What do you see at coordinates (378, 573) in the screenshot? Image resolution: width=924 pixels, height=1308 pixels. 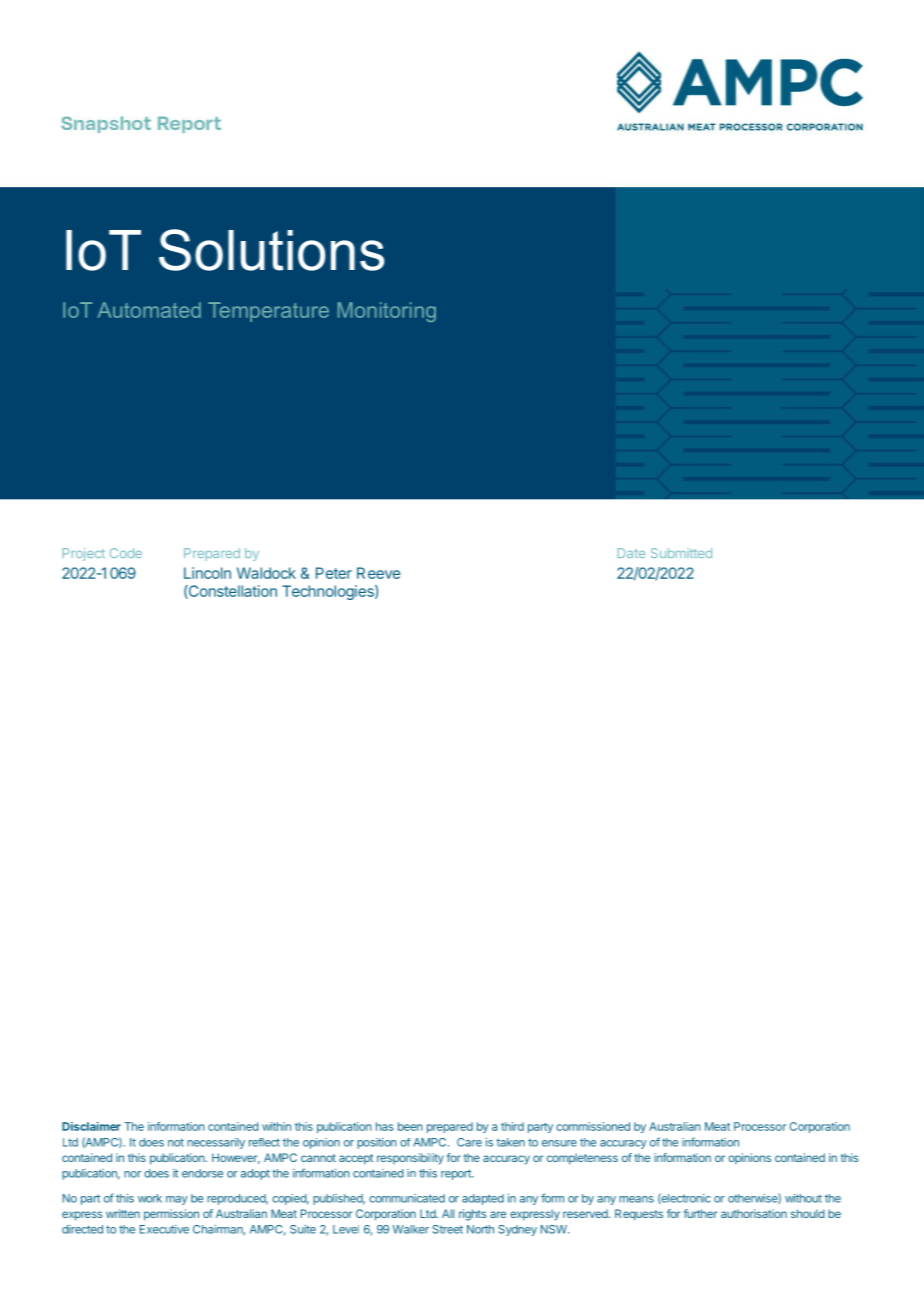 I see `Reeve` at bounding box center [378, 573].
